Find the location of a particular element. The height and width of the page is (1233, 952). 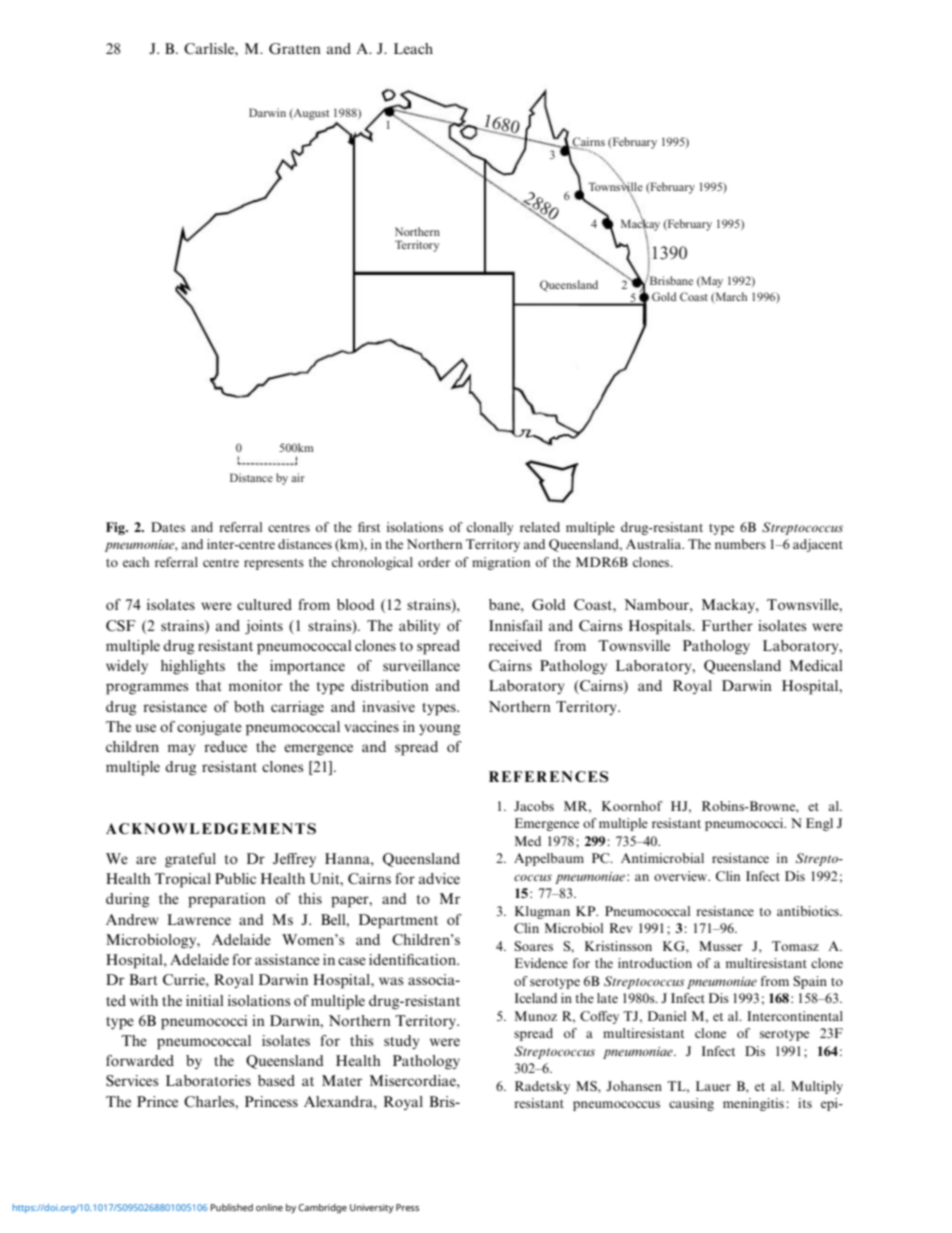

clonally is located at coordinates (490, 528).
